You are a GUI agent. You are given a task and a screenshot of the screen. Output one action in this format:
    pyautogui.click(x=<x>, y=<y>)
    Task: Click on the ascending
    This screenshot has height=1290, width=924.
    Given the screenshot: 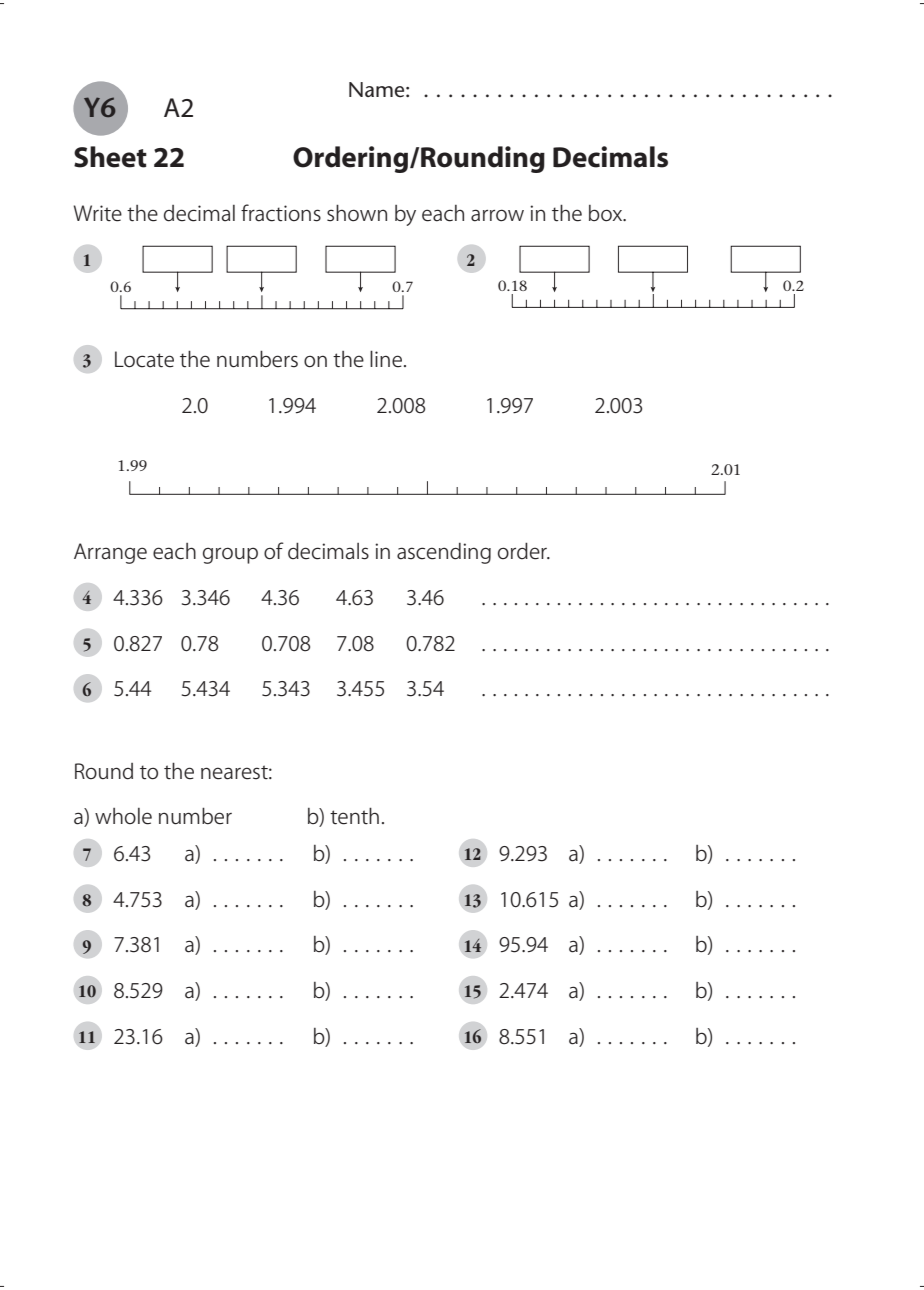 What is the action you would take?
    pyautogui.click(x=444, y=553)
